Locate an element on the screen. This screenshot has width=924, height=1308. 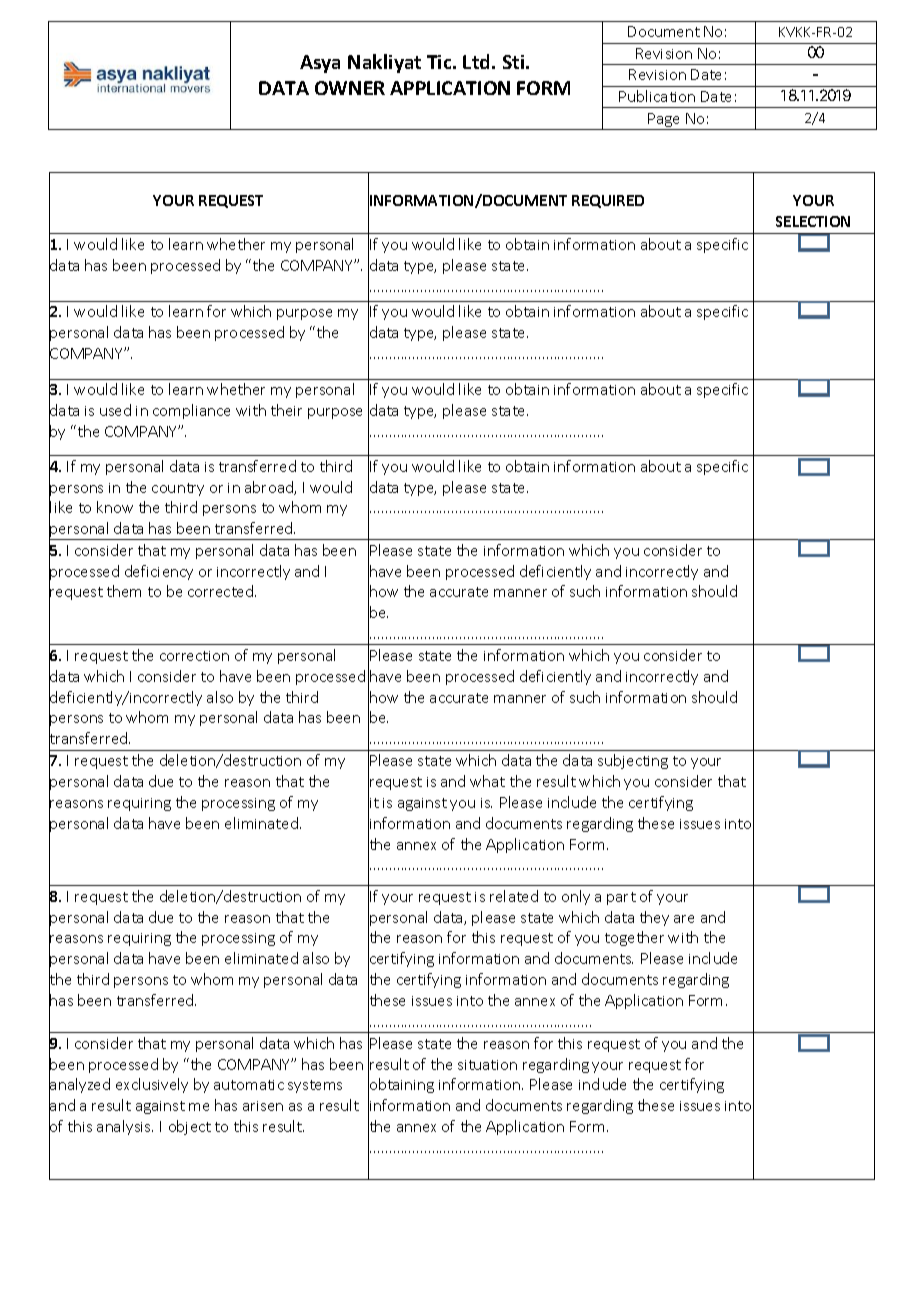
correction is located at coordinates (194, 656).
